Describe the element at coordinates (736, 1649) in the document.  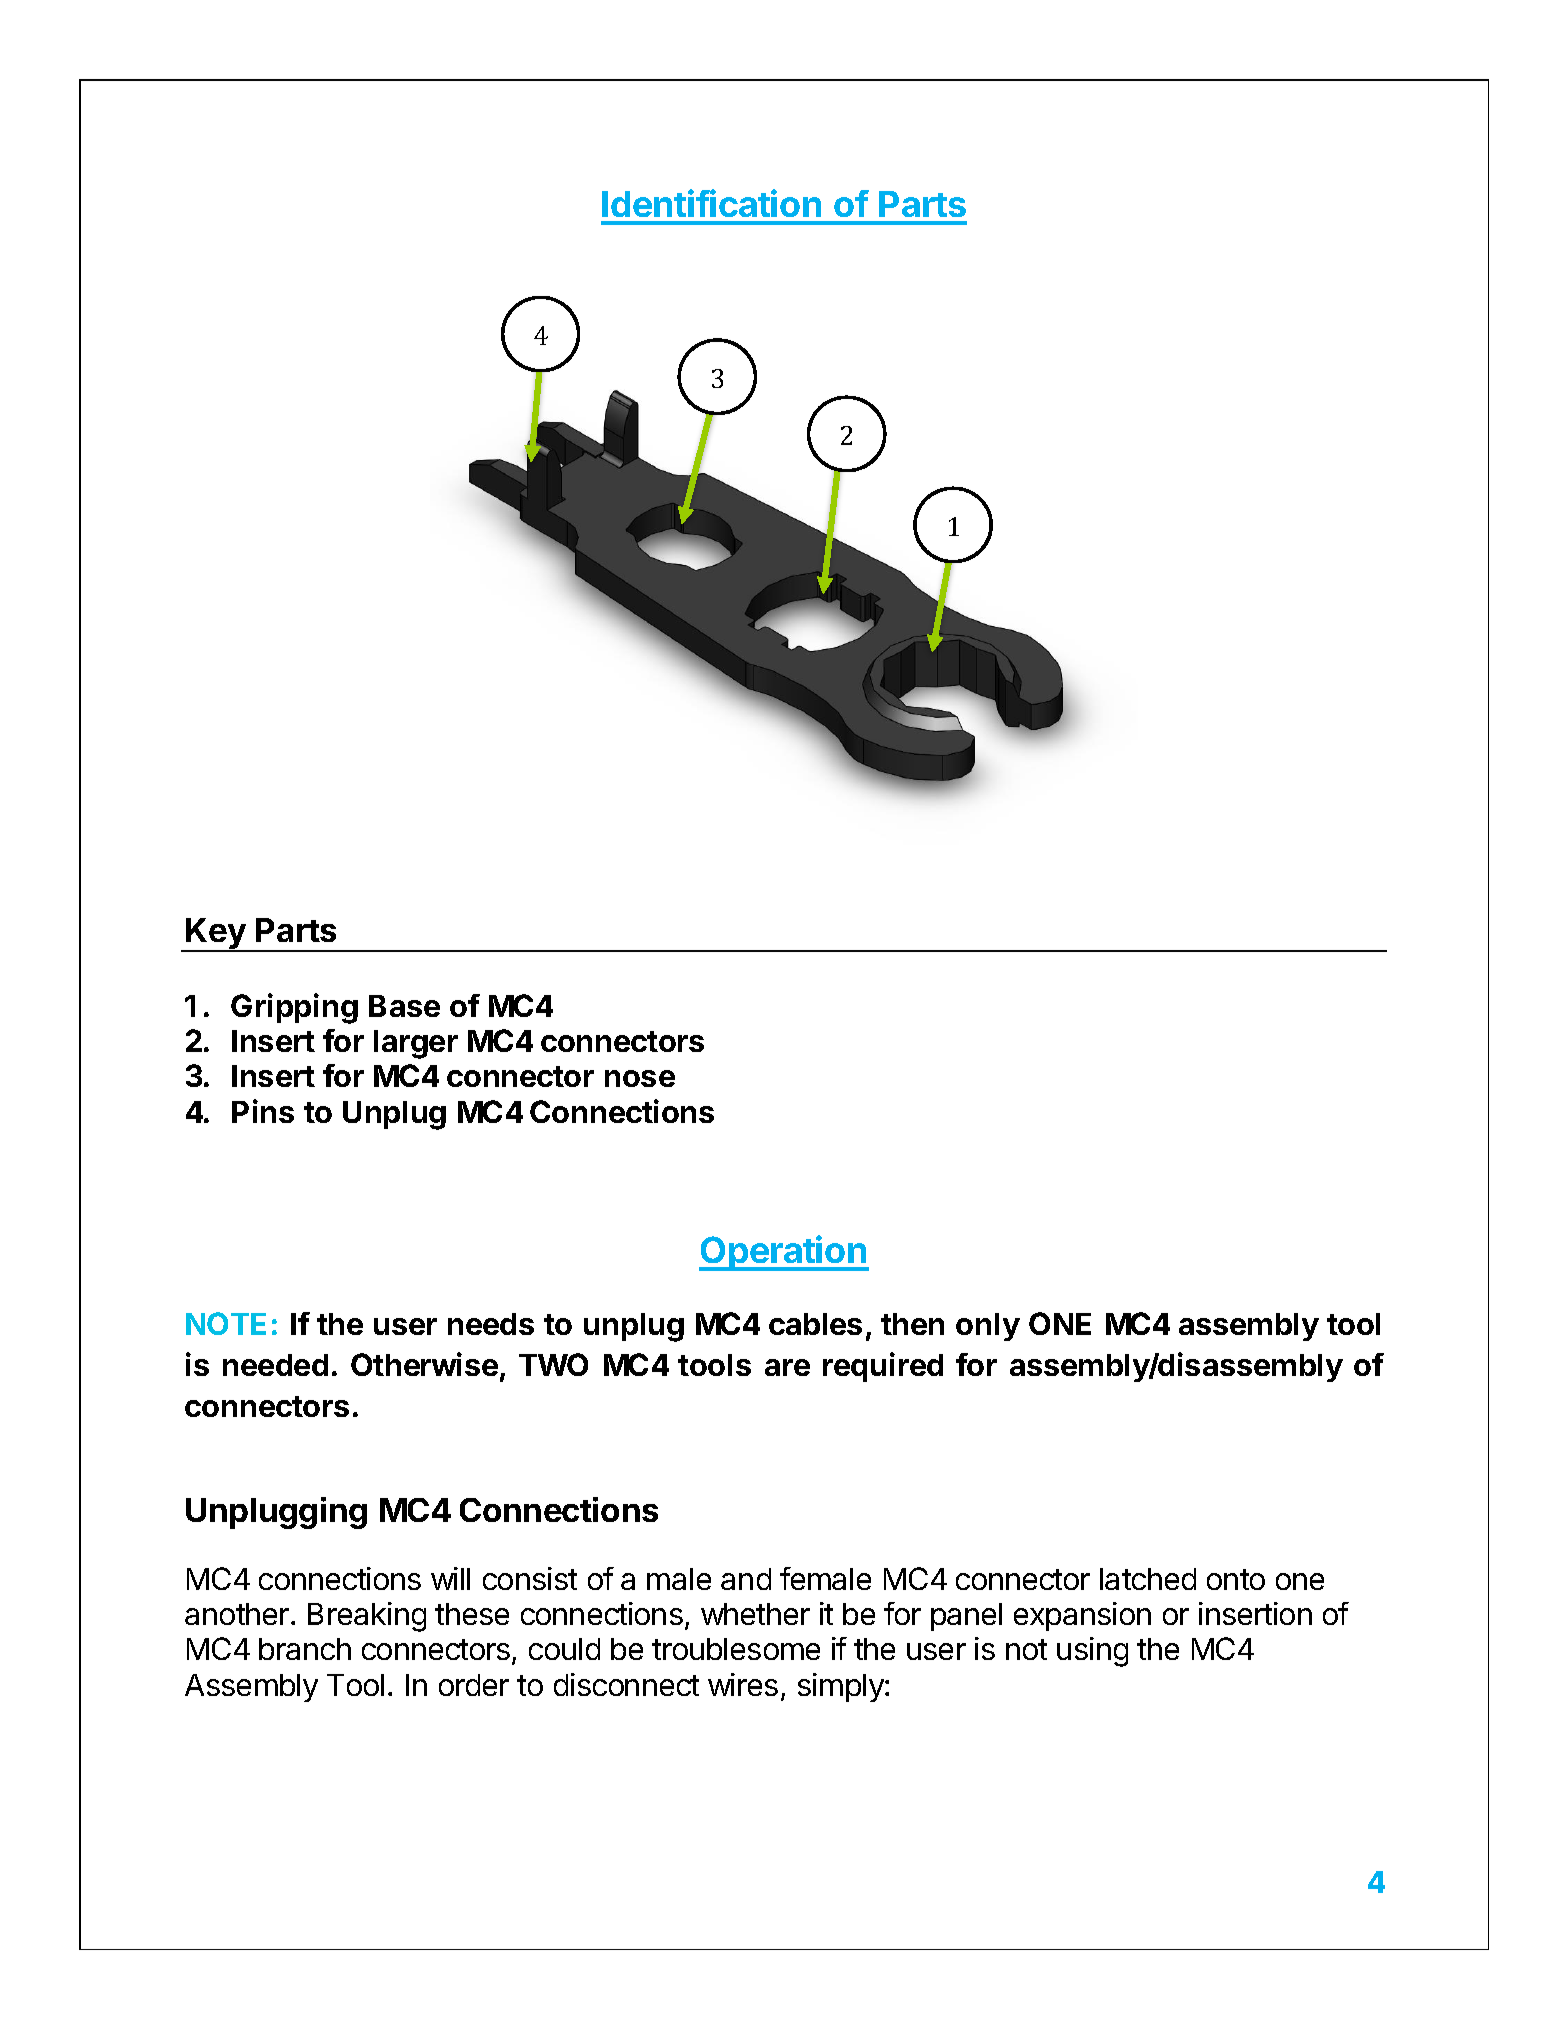
I see `troublesome` at that location.
